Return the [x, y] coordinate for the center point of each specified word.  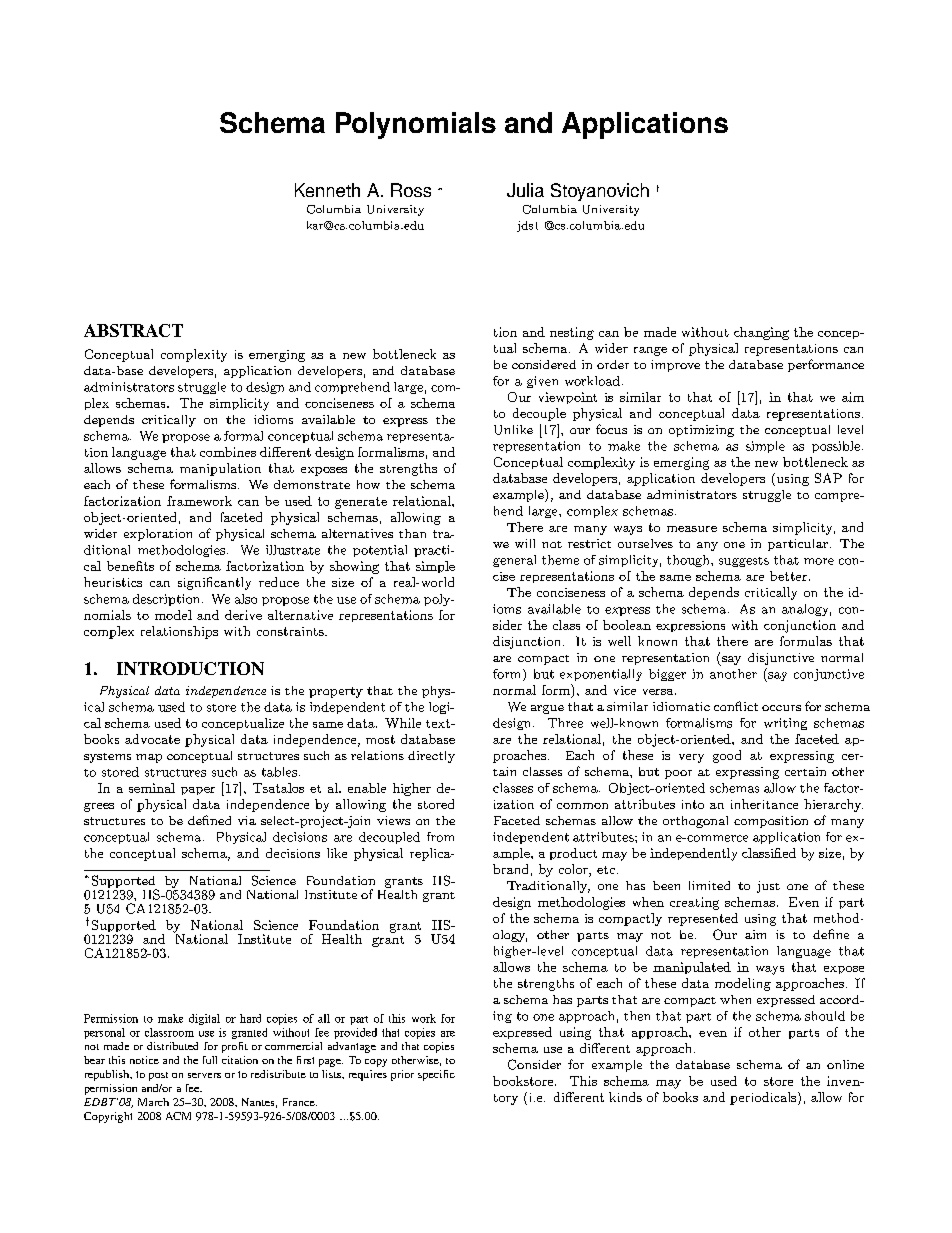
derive [243, 615]
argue [547, 709]
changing [761, 333]
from [440, 837]
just [768, 887]
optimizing [701, 431]
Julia [525, 190]
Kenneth [327, 190]
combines [228, 452]
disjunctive [781, 659]
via [247, 820]
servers [204, 1075]
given [542, 382]
